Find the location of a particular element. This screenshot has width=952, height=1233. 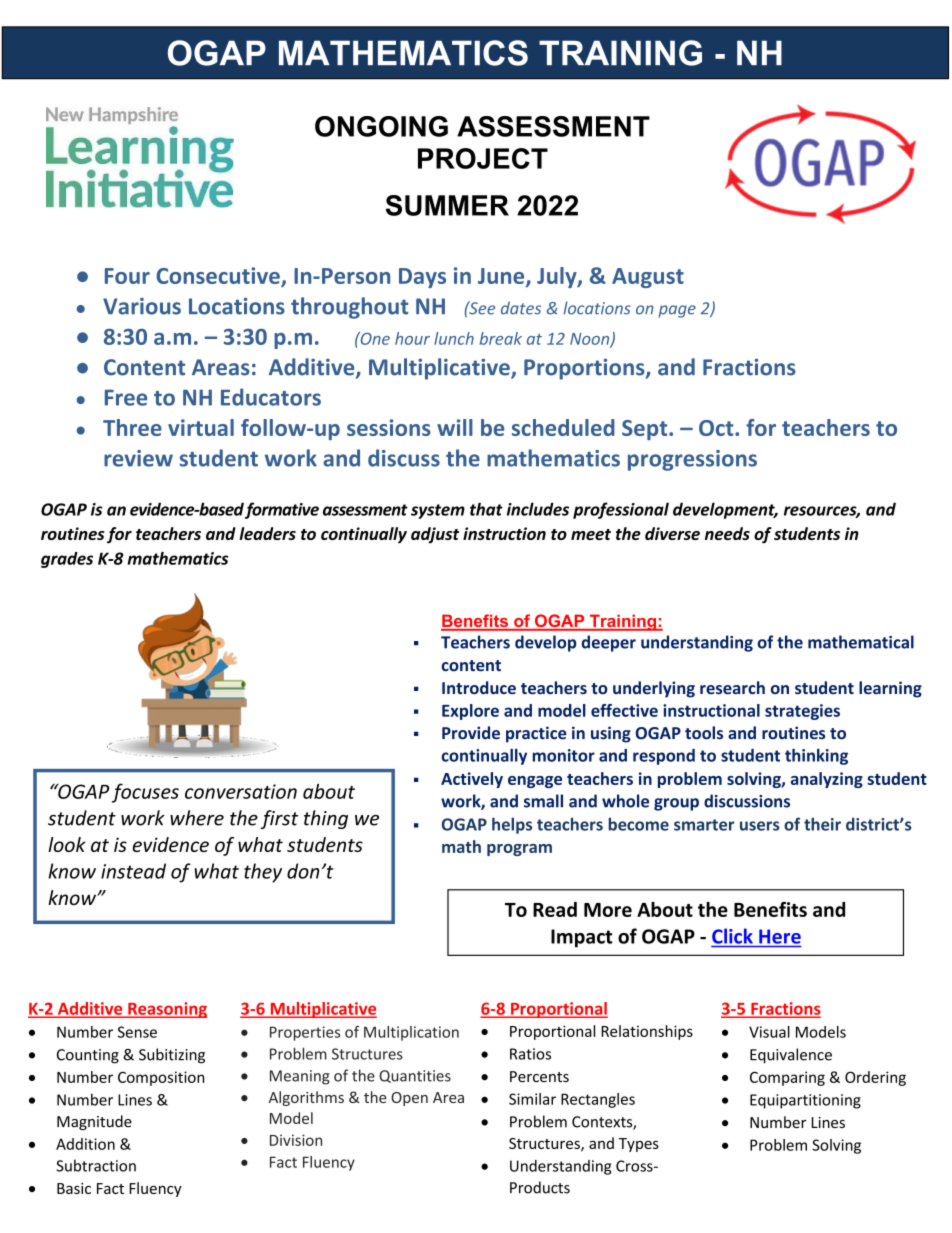

PROJECT is located at coordinates (483, 158).
